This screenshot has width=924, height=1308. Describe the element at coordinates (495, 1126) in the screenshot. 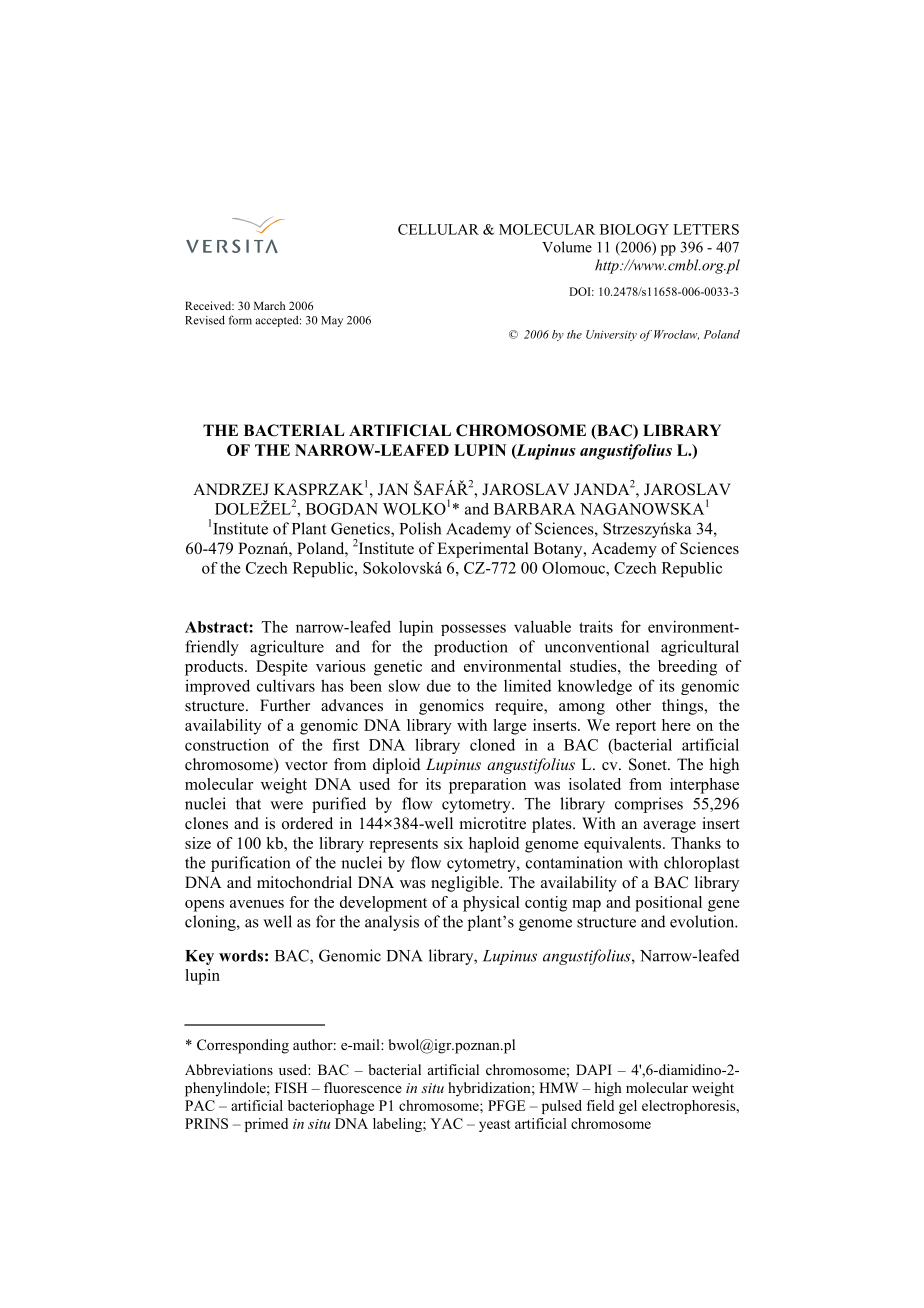

I see `yeast` at that location.
